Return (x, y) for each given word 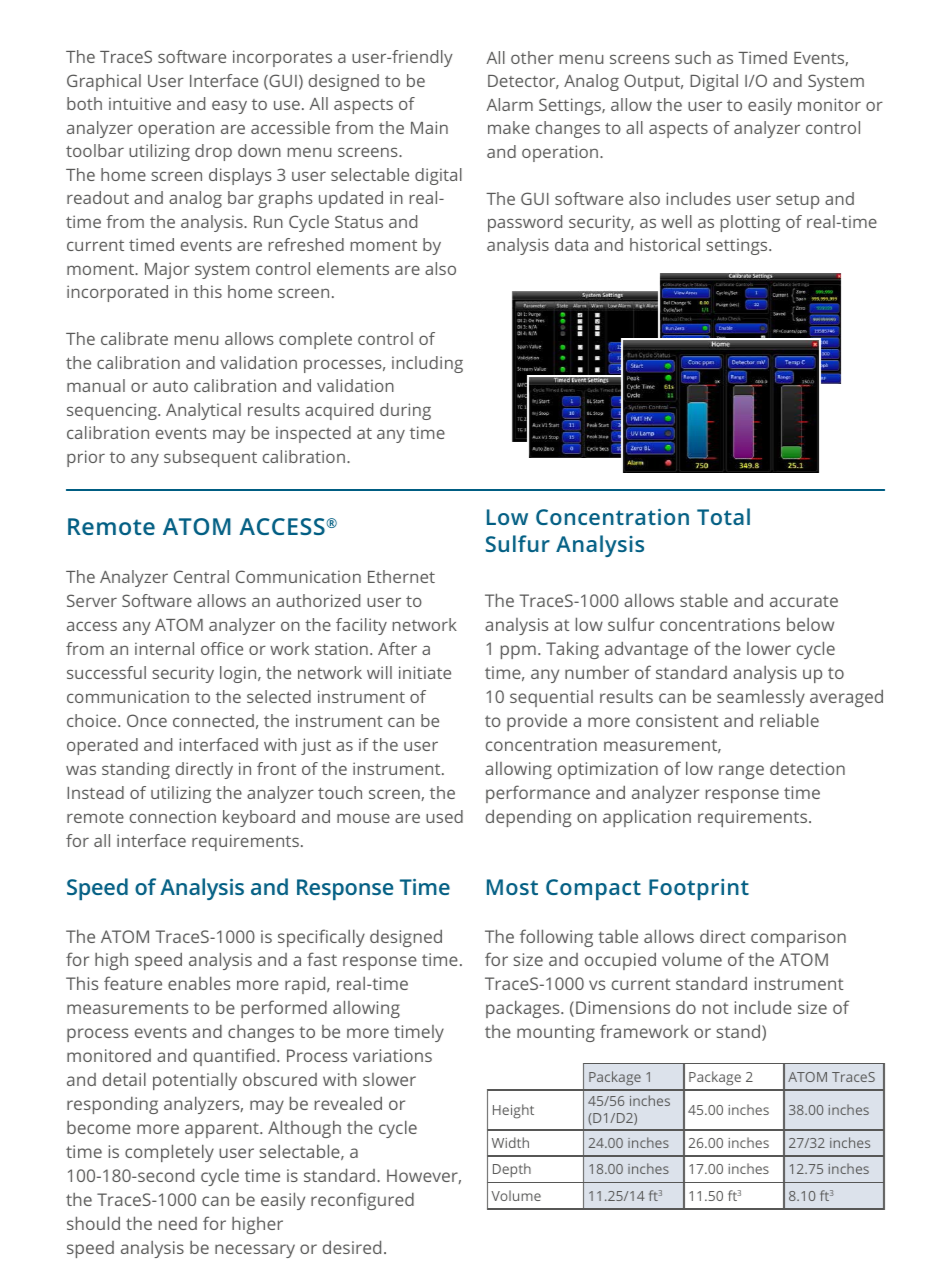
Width (510, 1142)
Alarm (509, 104)
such (693, 57)
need (178, 1223)
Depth (512, 1170)
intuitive (140, 103)
